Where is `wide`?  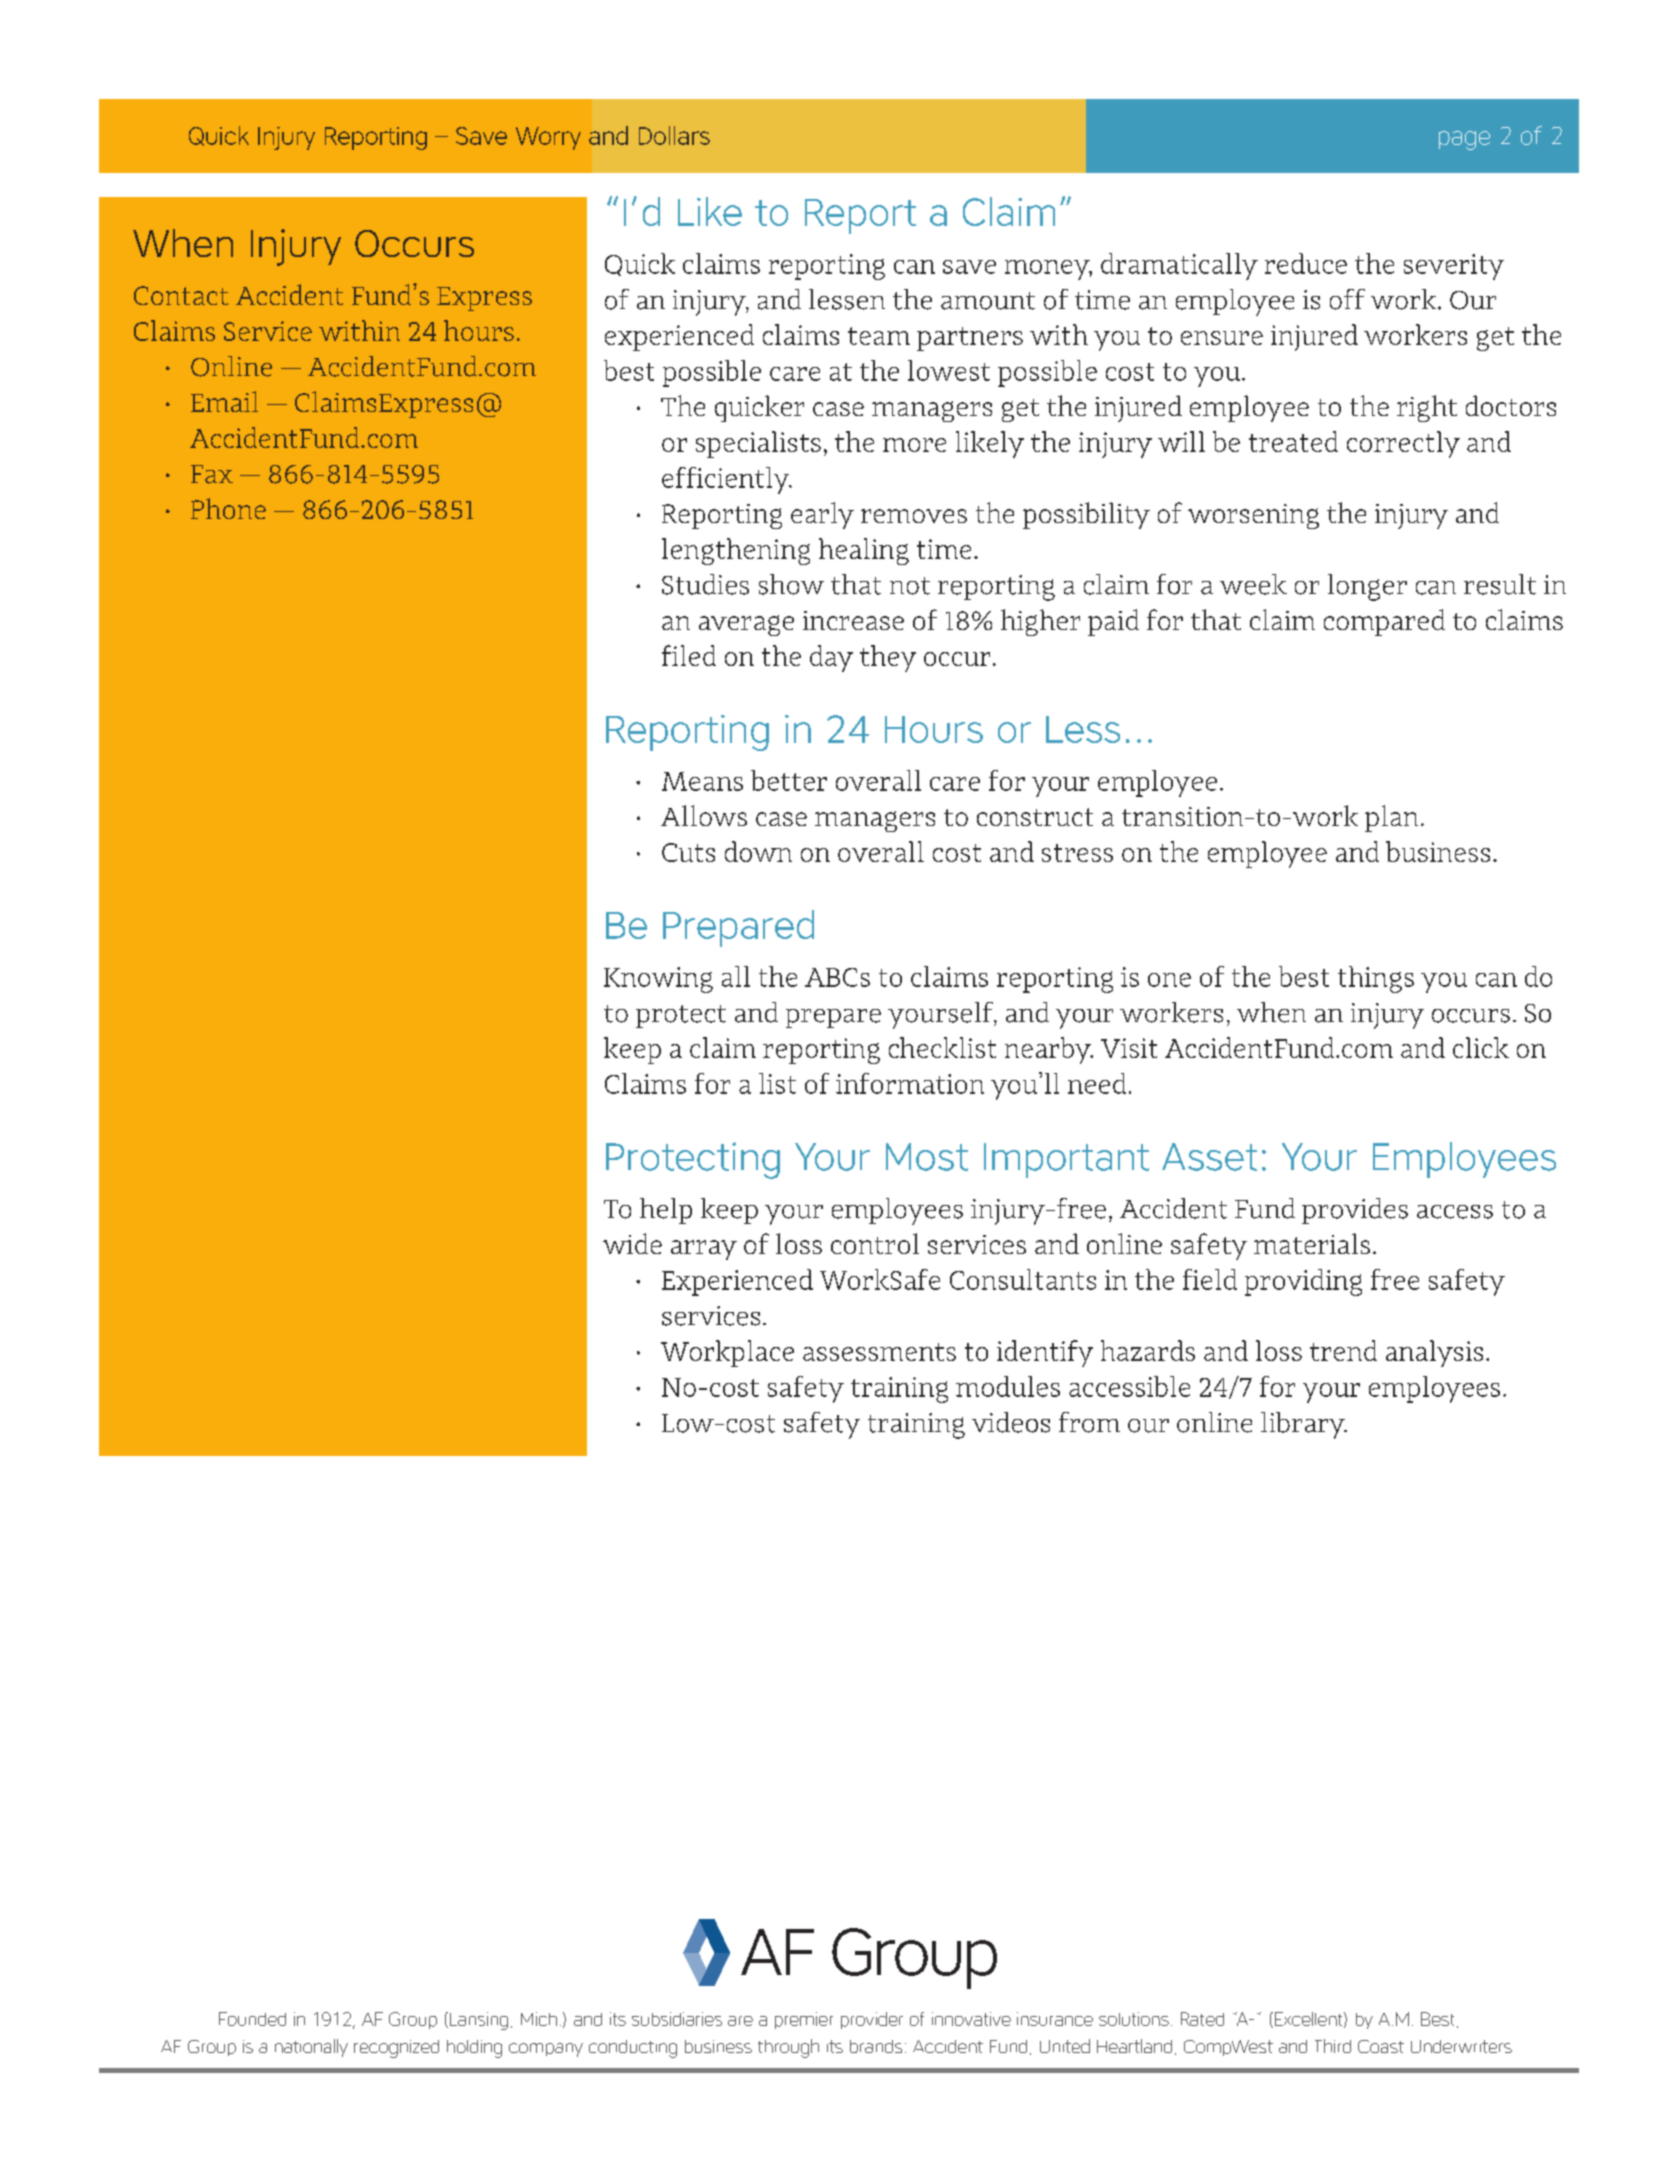 wide is located at coordinates (632, 1243).
